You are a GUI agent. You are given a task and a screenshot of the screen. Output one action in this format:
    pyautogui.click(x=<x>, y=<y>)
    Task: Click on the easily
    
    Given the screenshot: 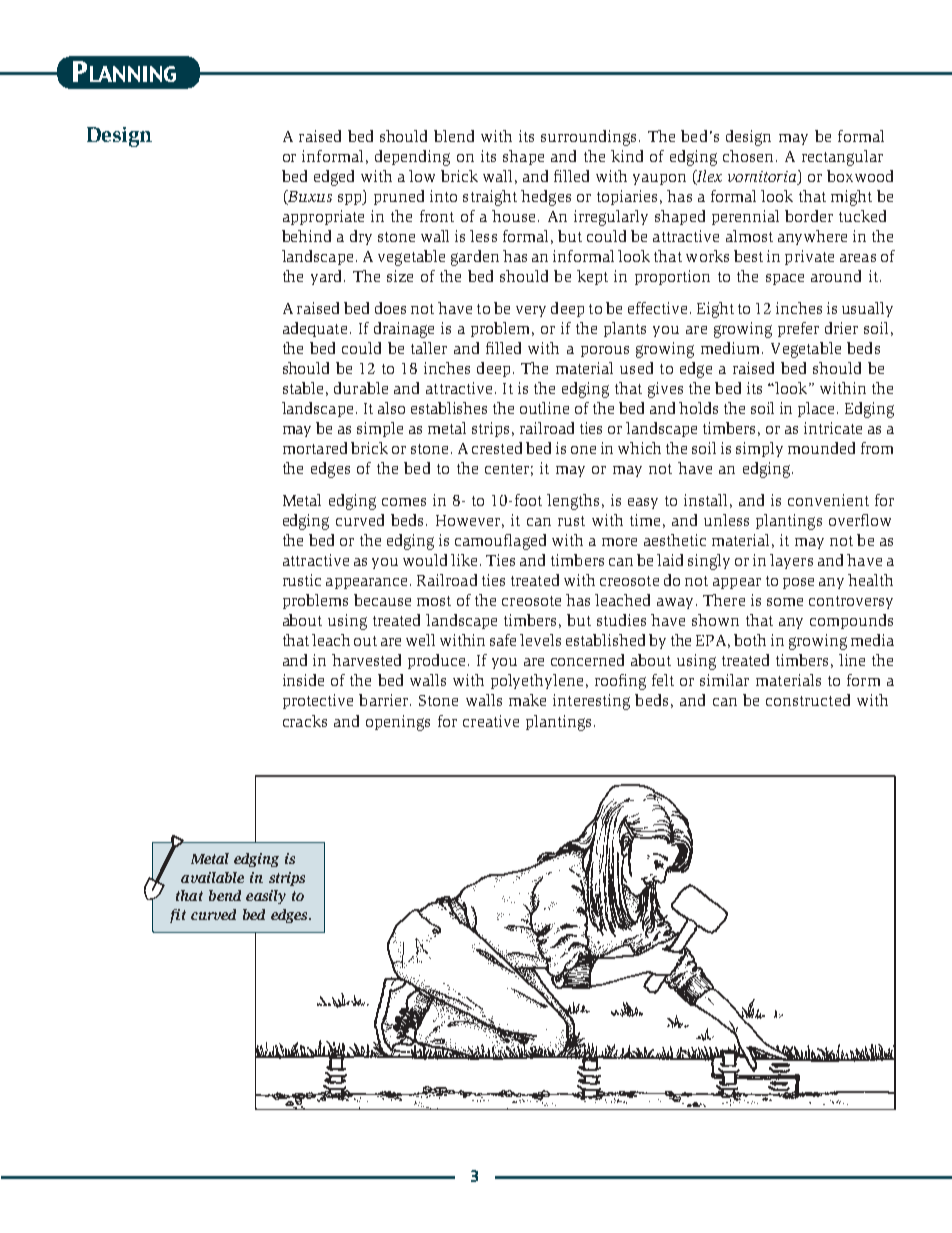 What is the action you would take?
    pyautogui.click(x=266, y=897)
